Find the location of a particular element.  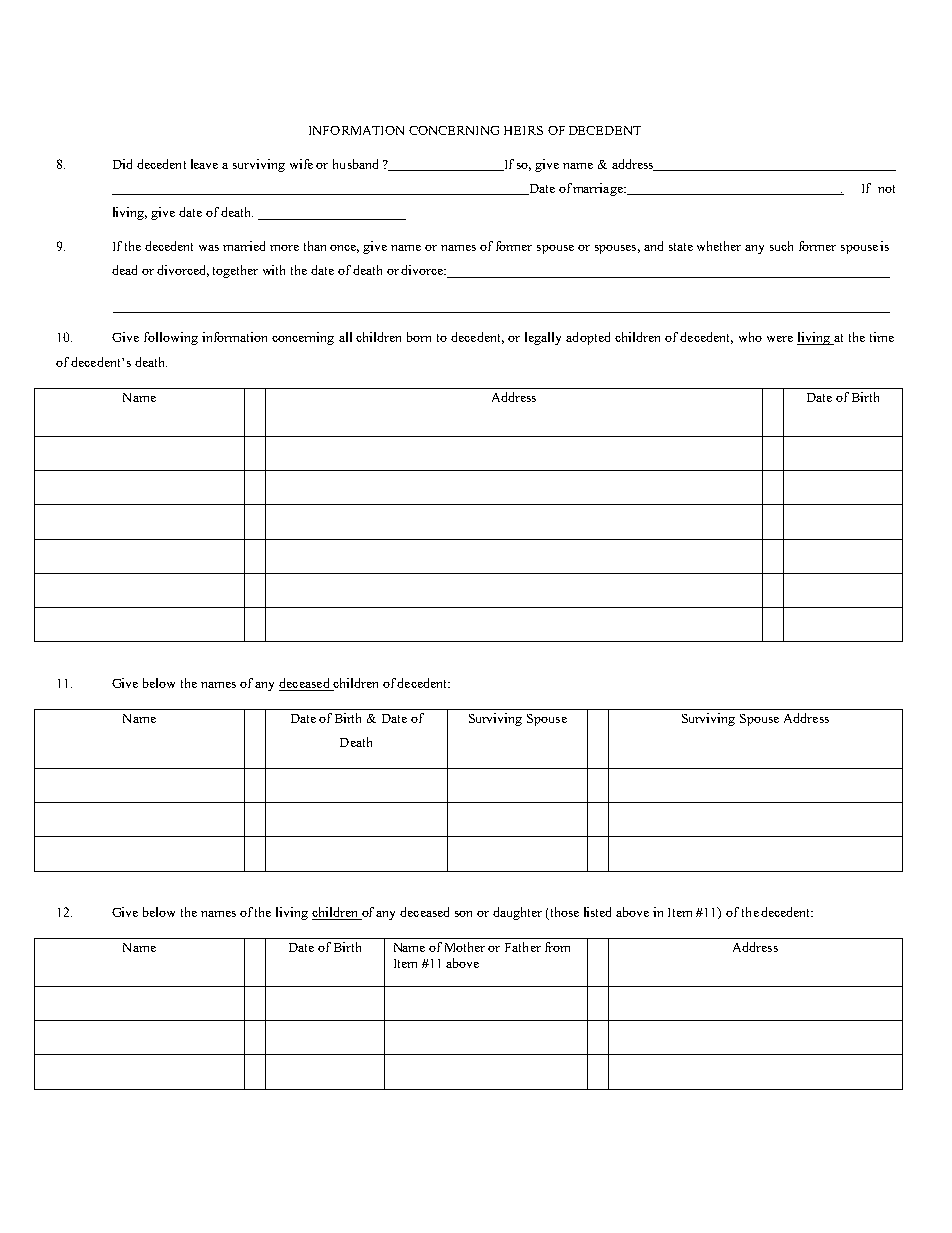

daughter is located at coordinates (517, 913).
